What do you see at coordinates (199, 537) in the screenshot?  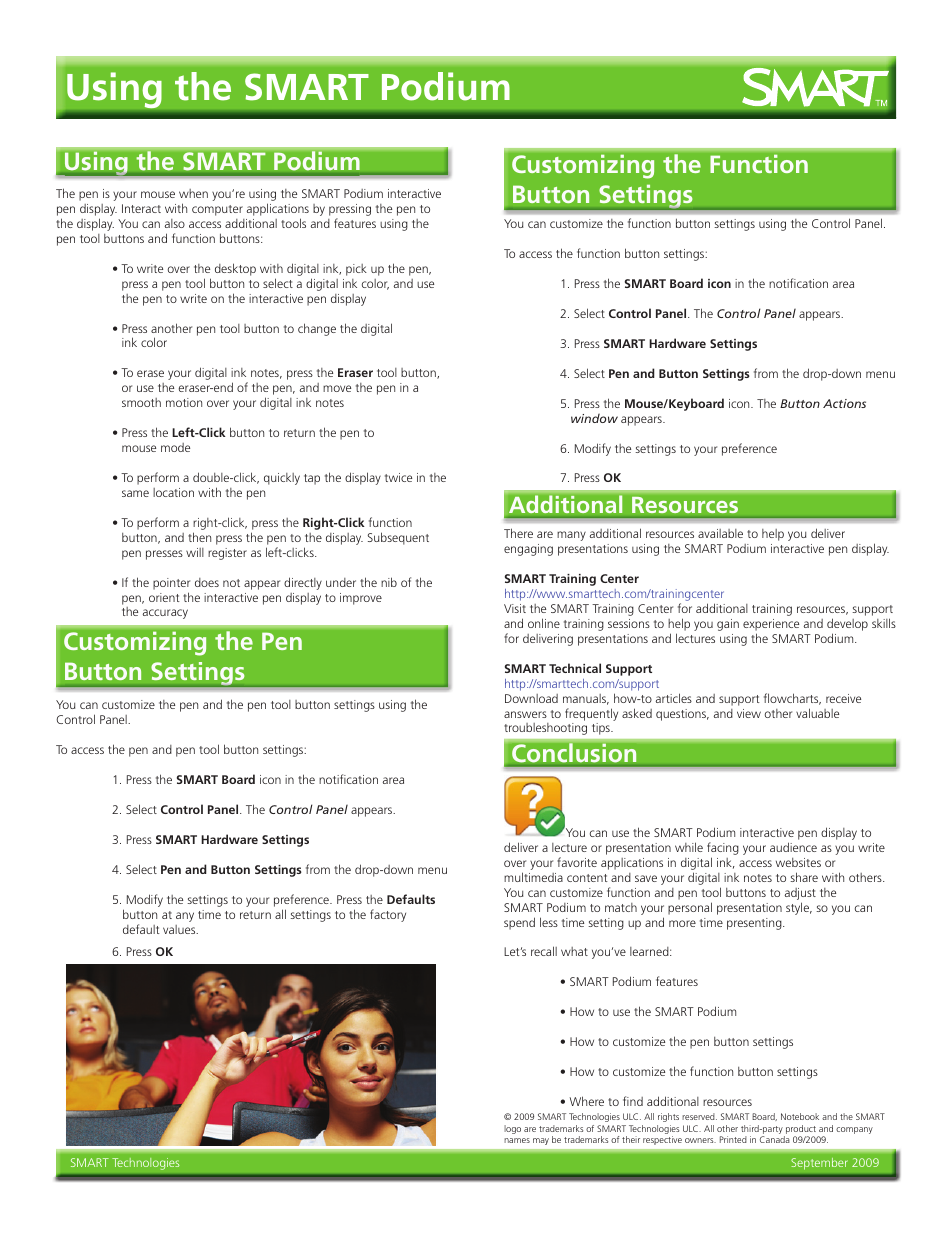 I see `then` at bounding box center [199, 537].
